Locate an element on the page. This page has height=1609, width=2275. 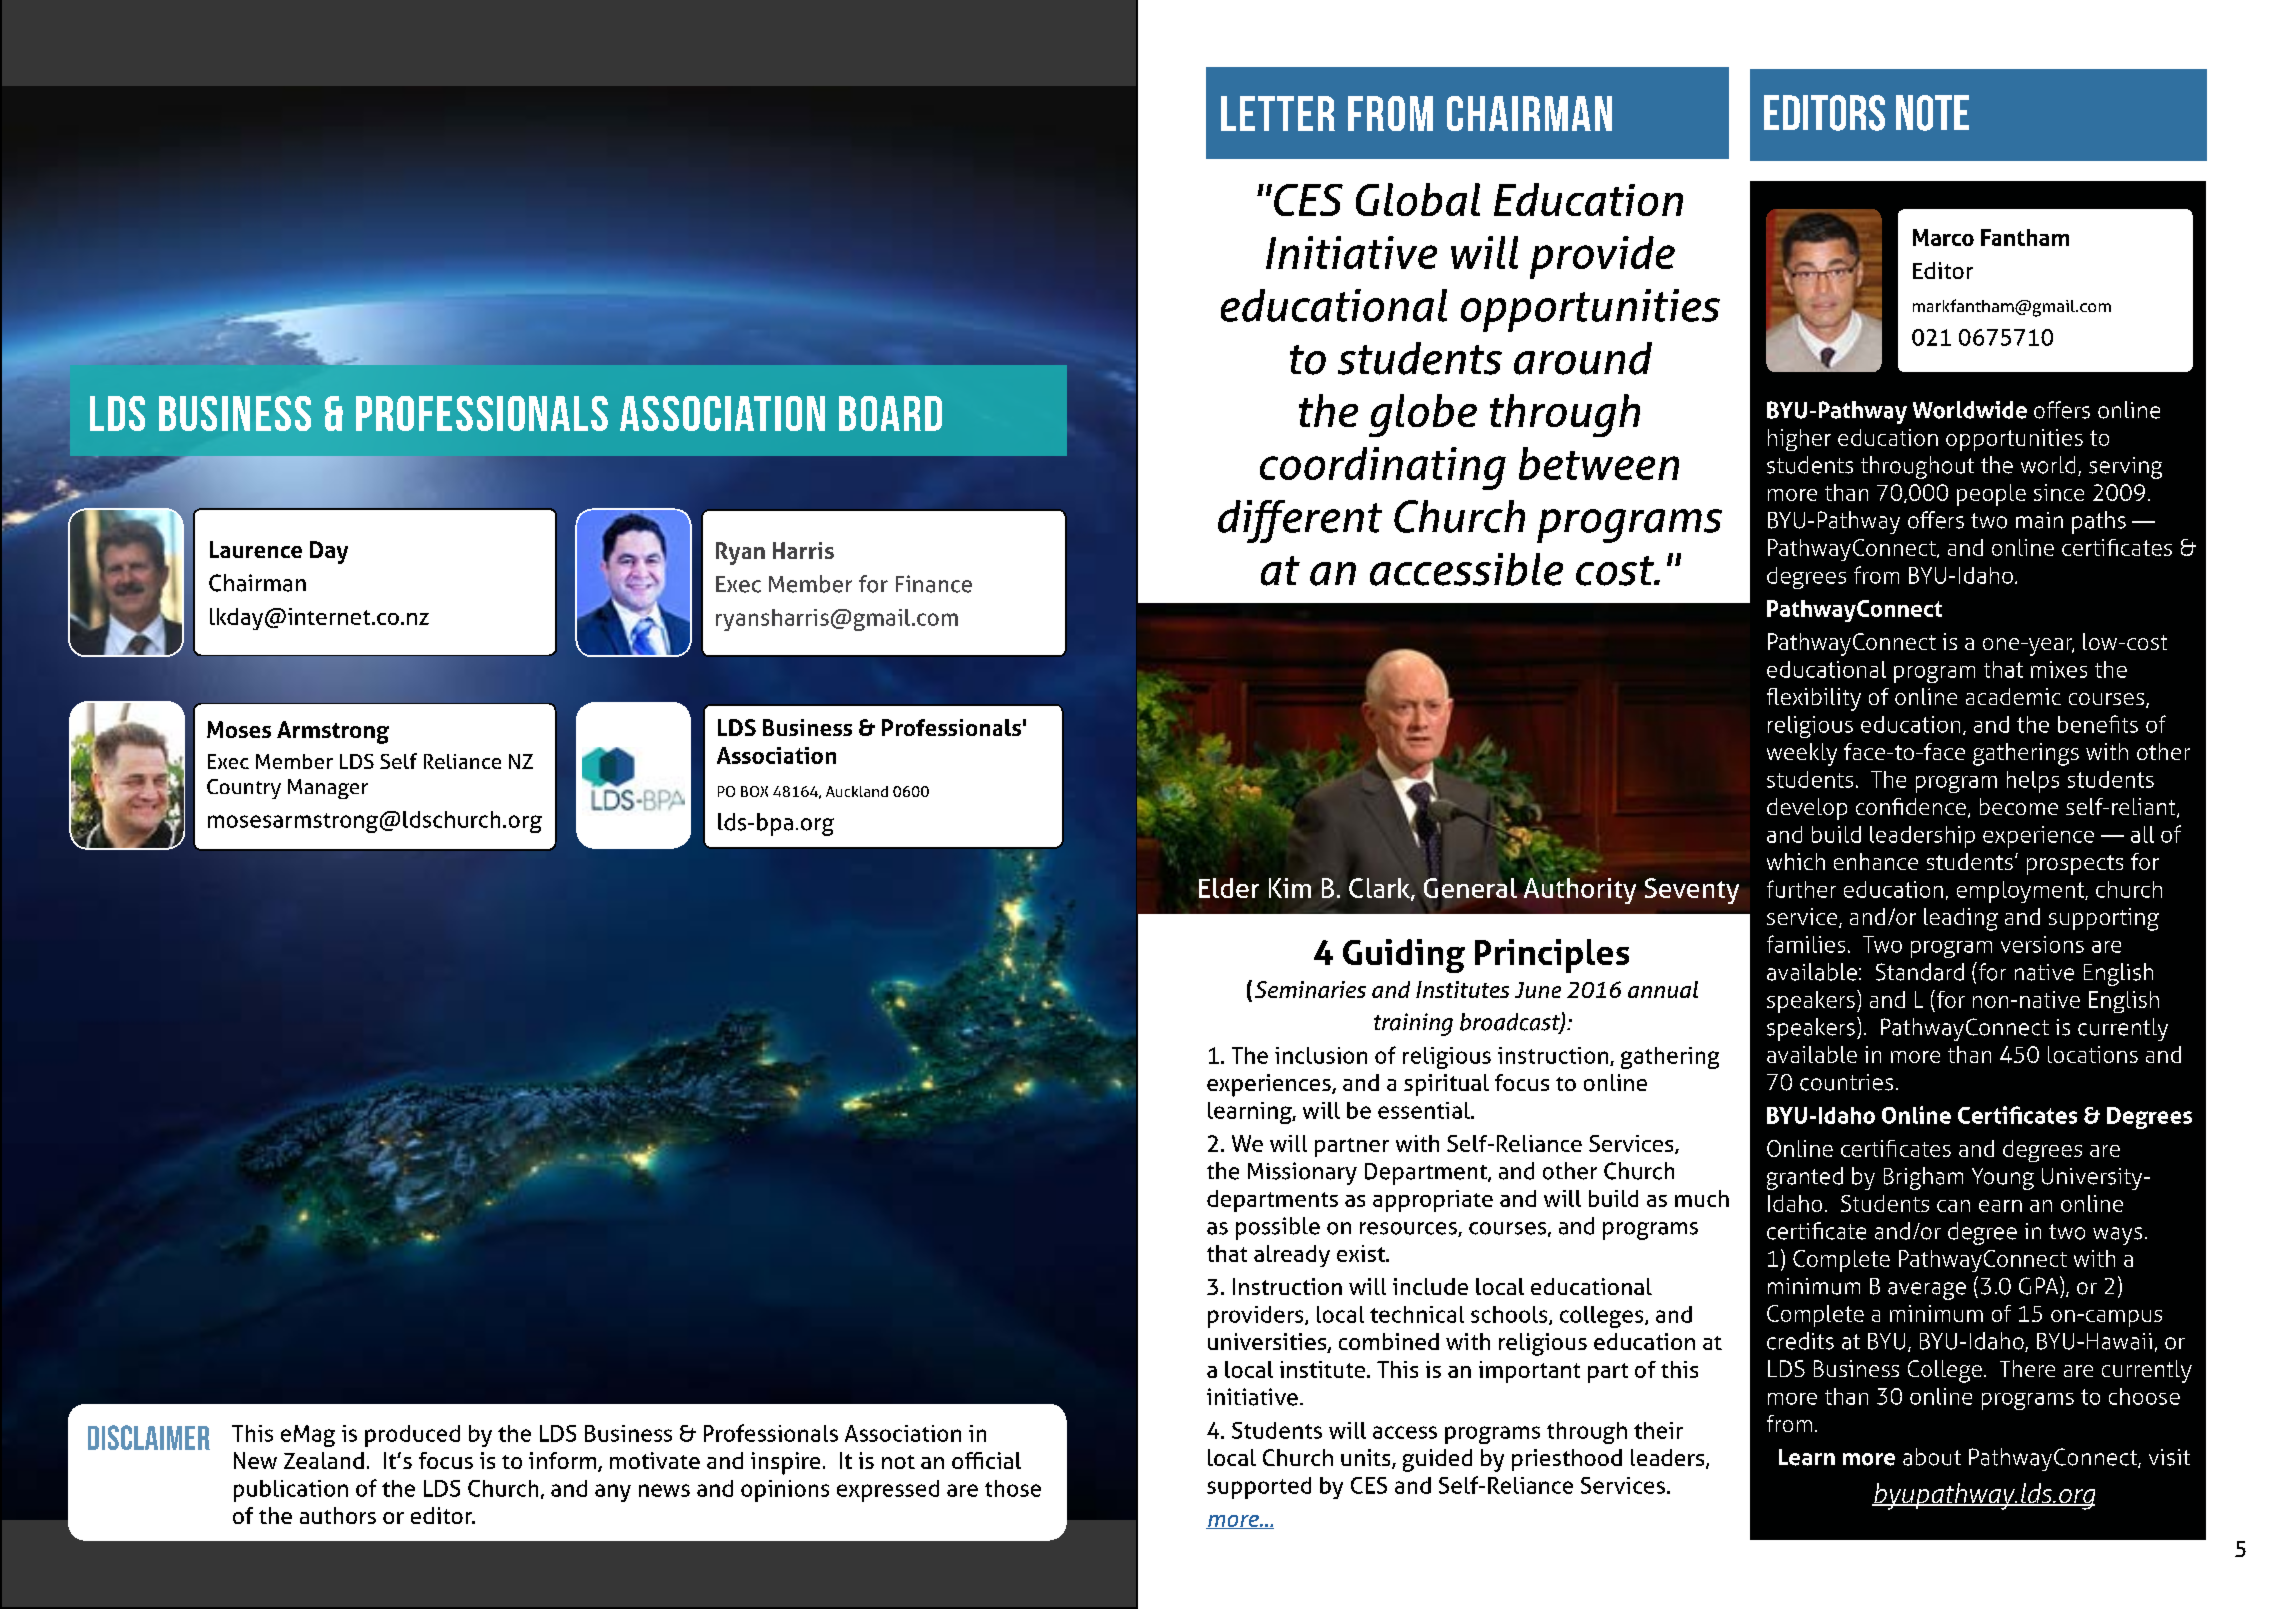
Finance is located at coordinates (934, 584).
